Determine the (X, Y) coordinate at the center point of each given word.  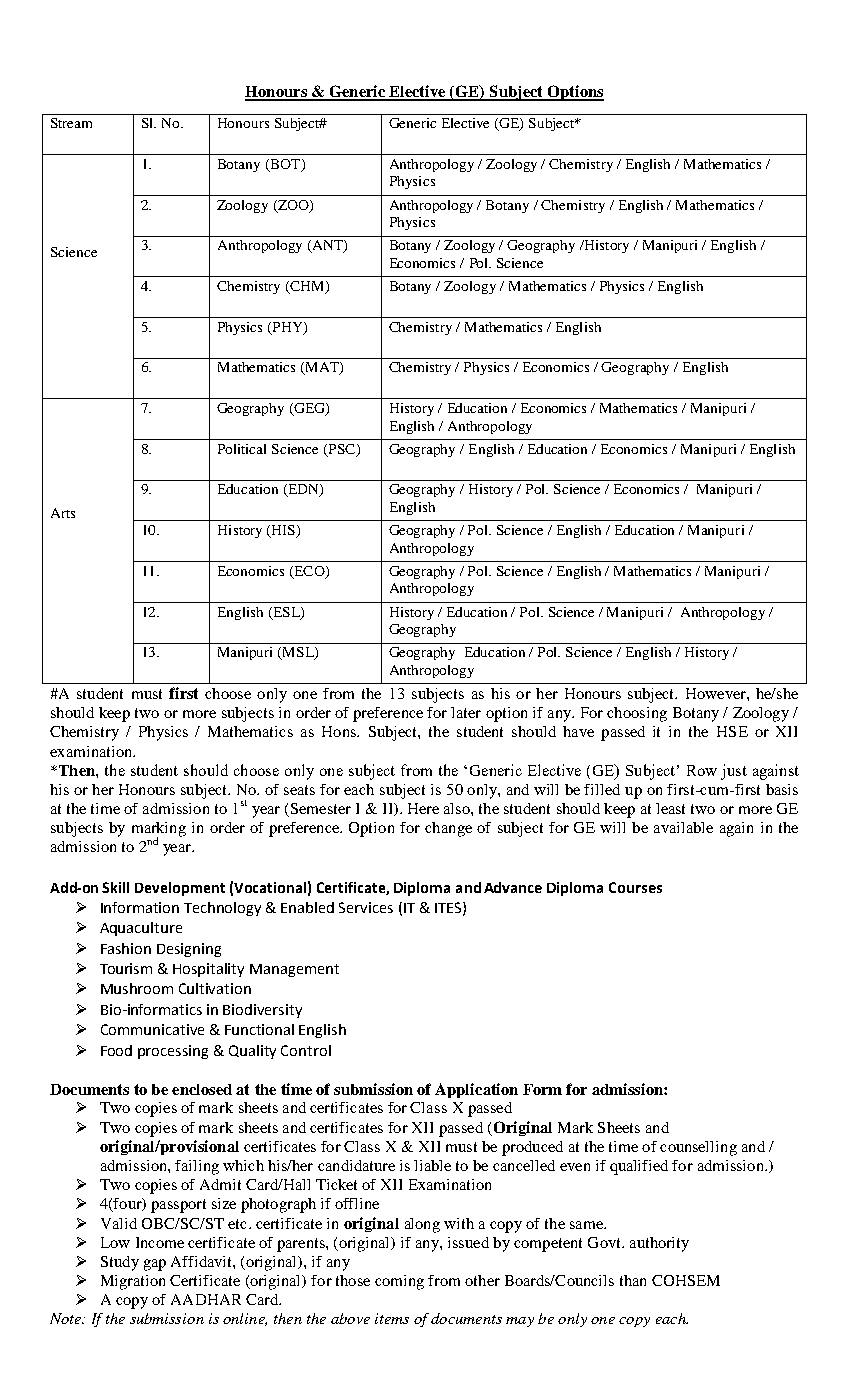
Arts (63, 513)
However (717, 693)
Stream (71, 123)
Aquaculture (141, 929)
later (466, 712)
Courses (635, 887)
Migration (133, 1282)
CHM (307, 287)
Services (366, 907)
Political (242, 449)
